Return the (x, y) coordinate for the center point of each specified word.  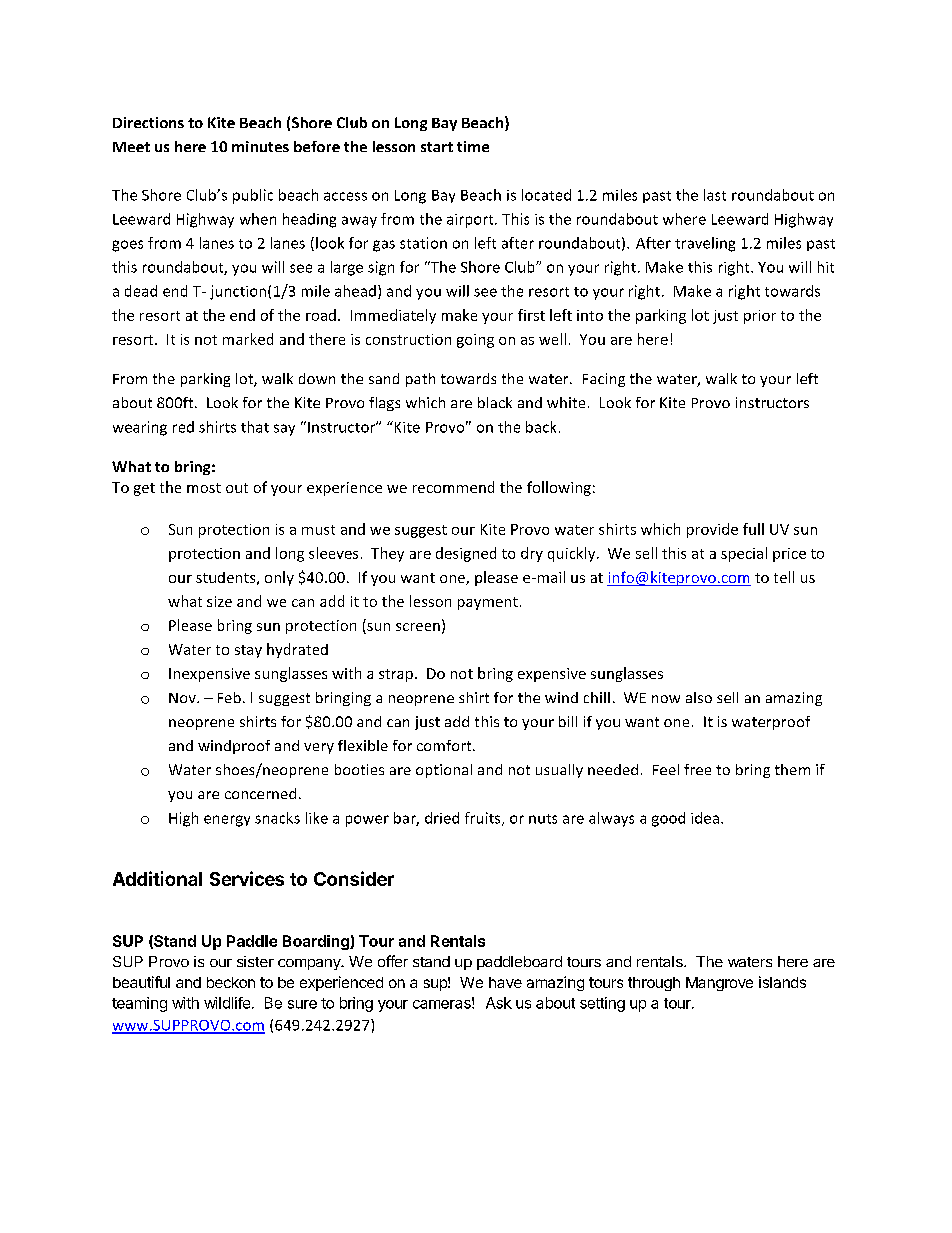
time (473, 146)
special (744, 554)
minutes (260, 146)
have (505, 982)
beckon (231, 982)
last (715, 195)
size (219, 601)
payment (488, 603)
